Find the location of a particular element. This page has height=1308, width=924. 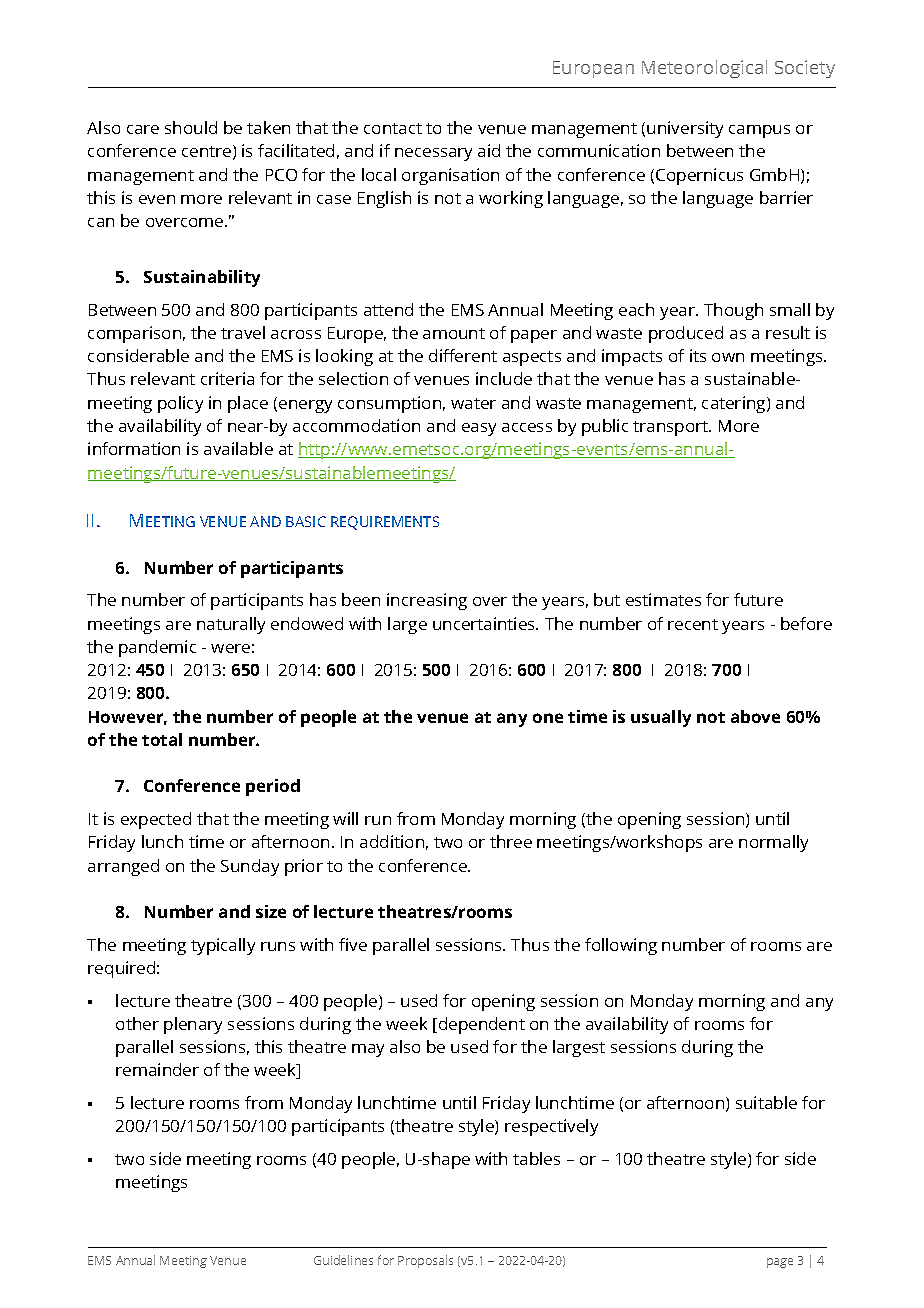

uncertainties is located at coordinates (485, 623).
